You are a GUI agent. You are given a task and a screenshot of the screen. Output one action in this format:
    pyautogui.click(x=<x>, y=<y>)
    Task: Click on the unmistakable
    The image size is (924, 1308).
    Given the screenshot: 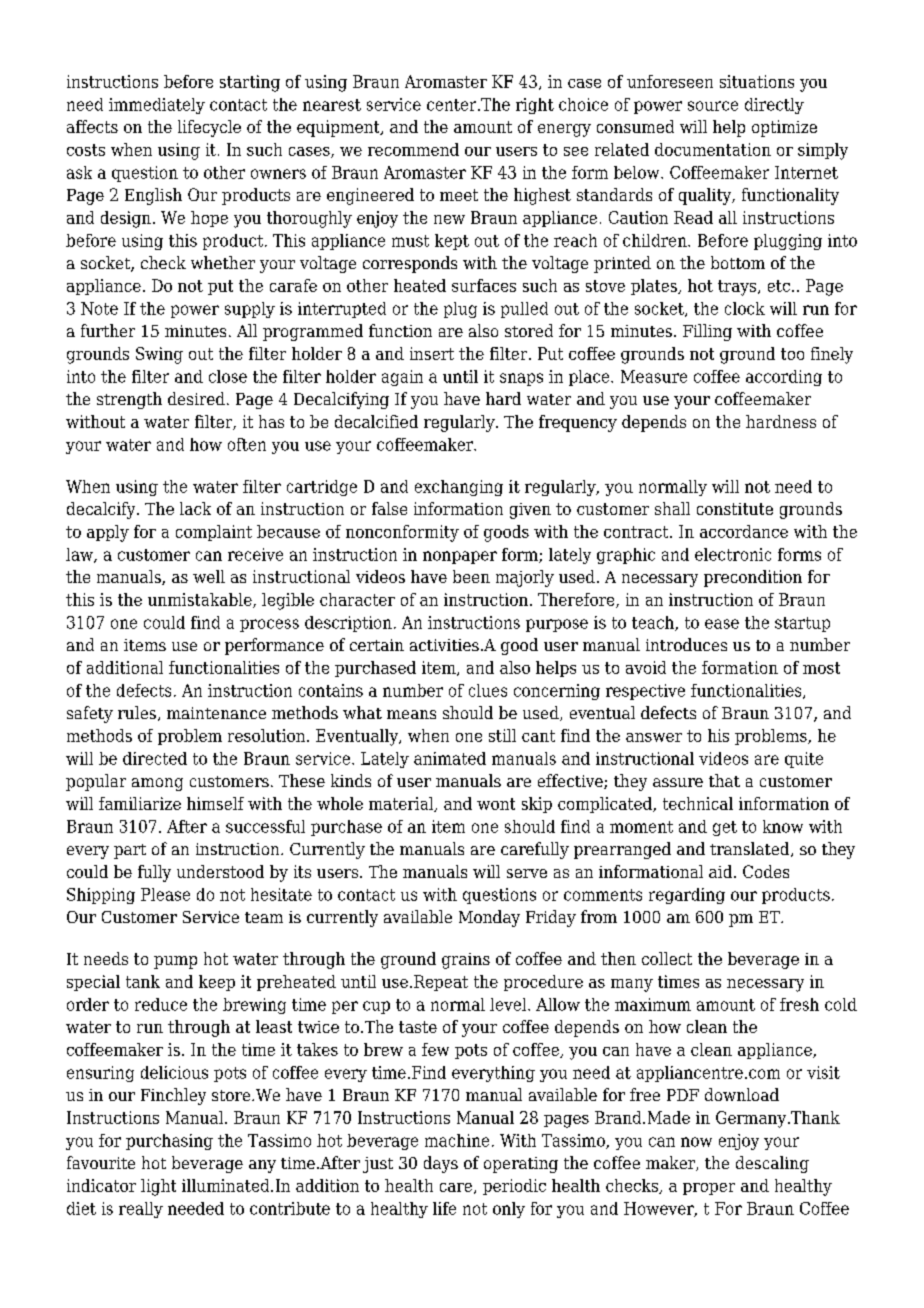 What is the action you would take?
    pyautogui.click(x=201, y=600)
